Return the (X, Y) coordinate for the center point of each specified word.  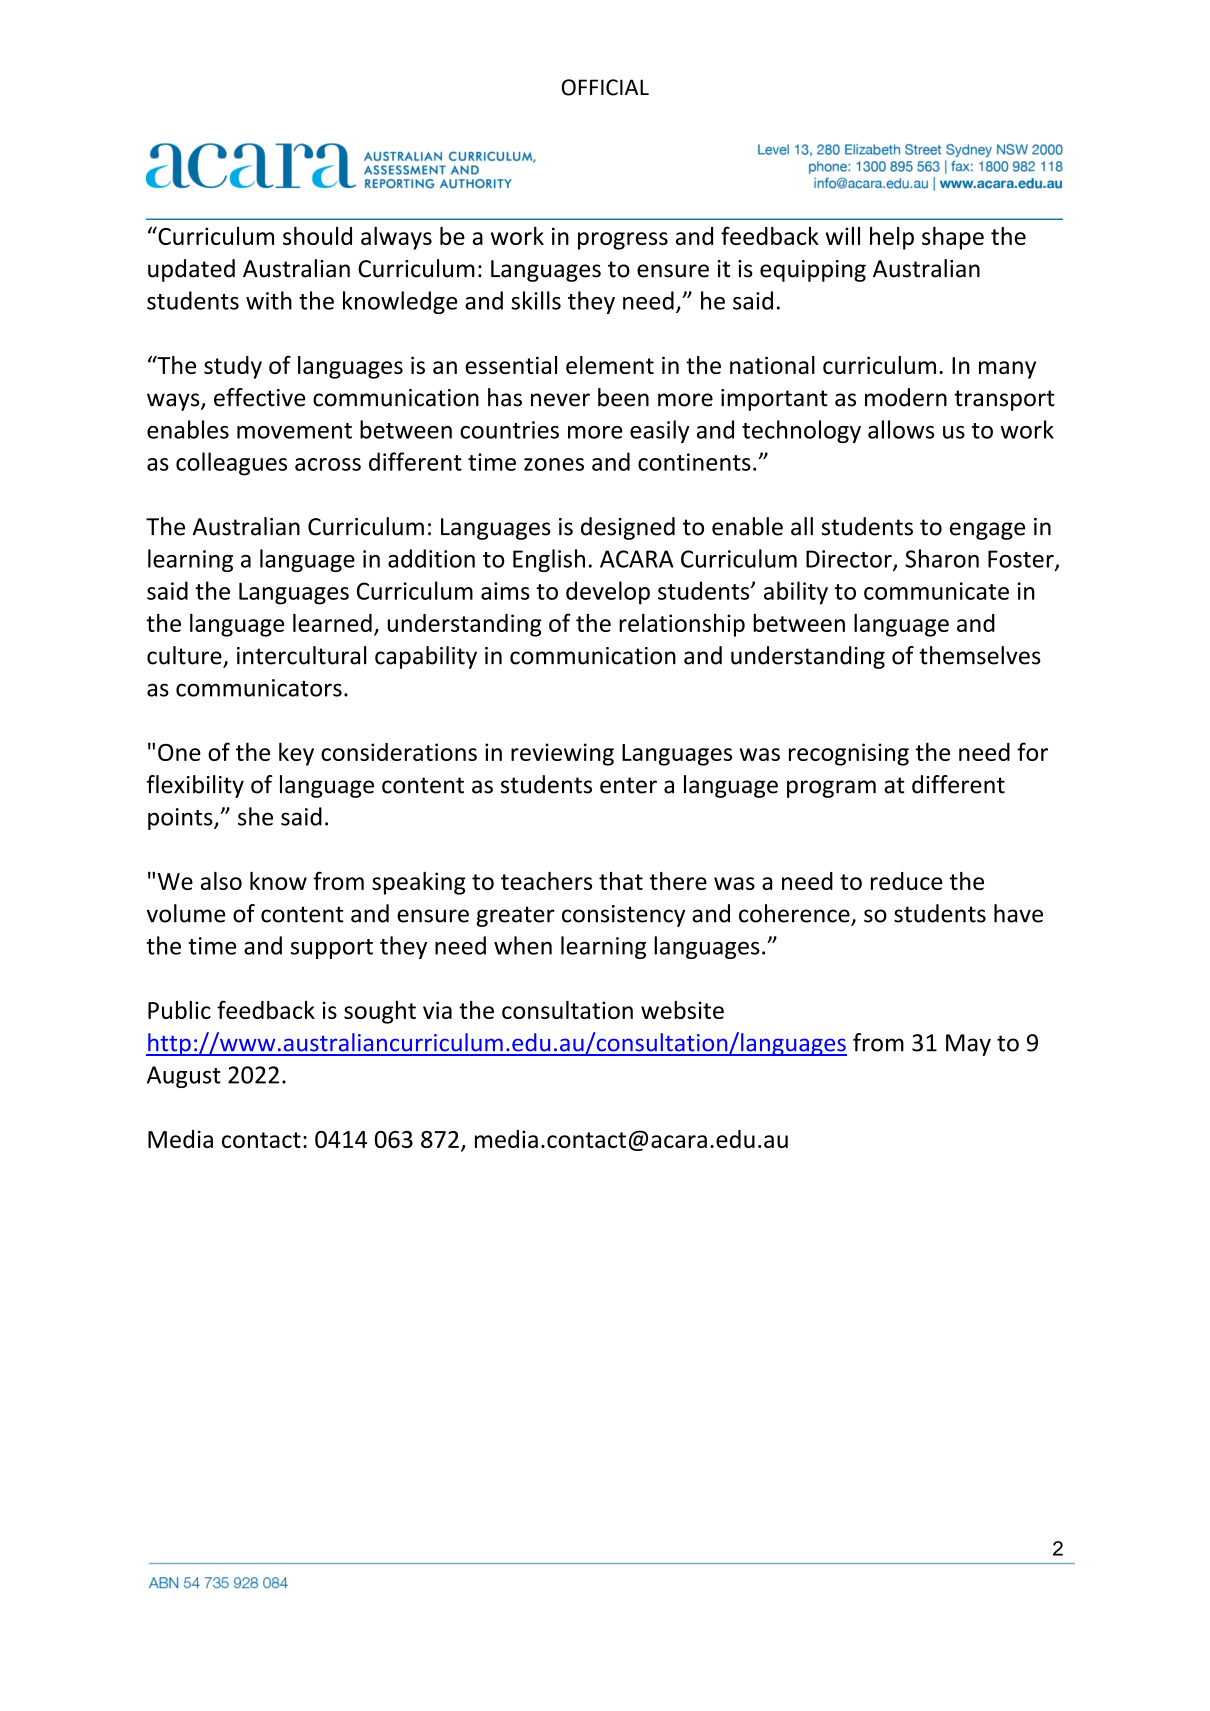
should (317, 236)
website (682, 1010)
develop (608, 593)
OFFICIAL (605, 87)
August (184, 1077)
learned (332, 622)
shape (953, 238)
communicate (936, 591)
